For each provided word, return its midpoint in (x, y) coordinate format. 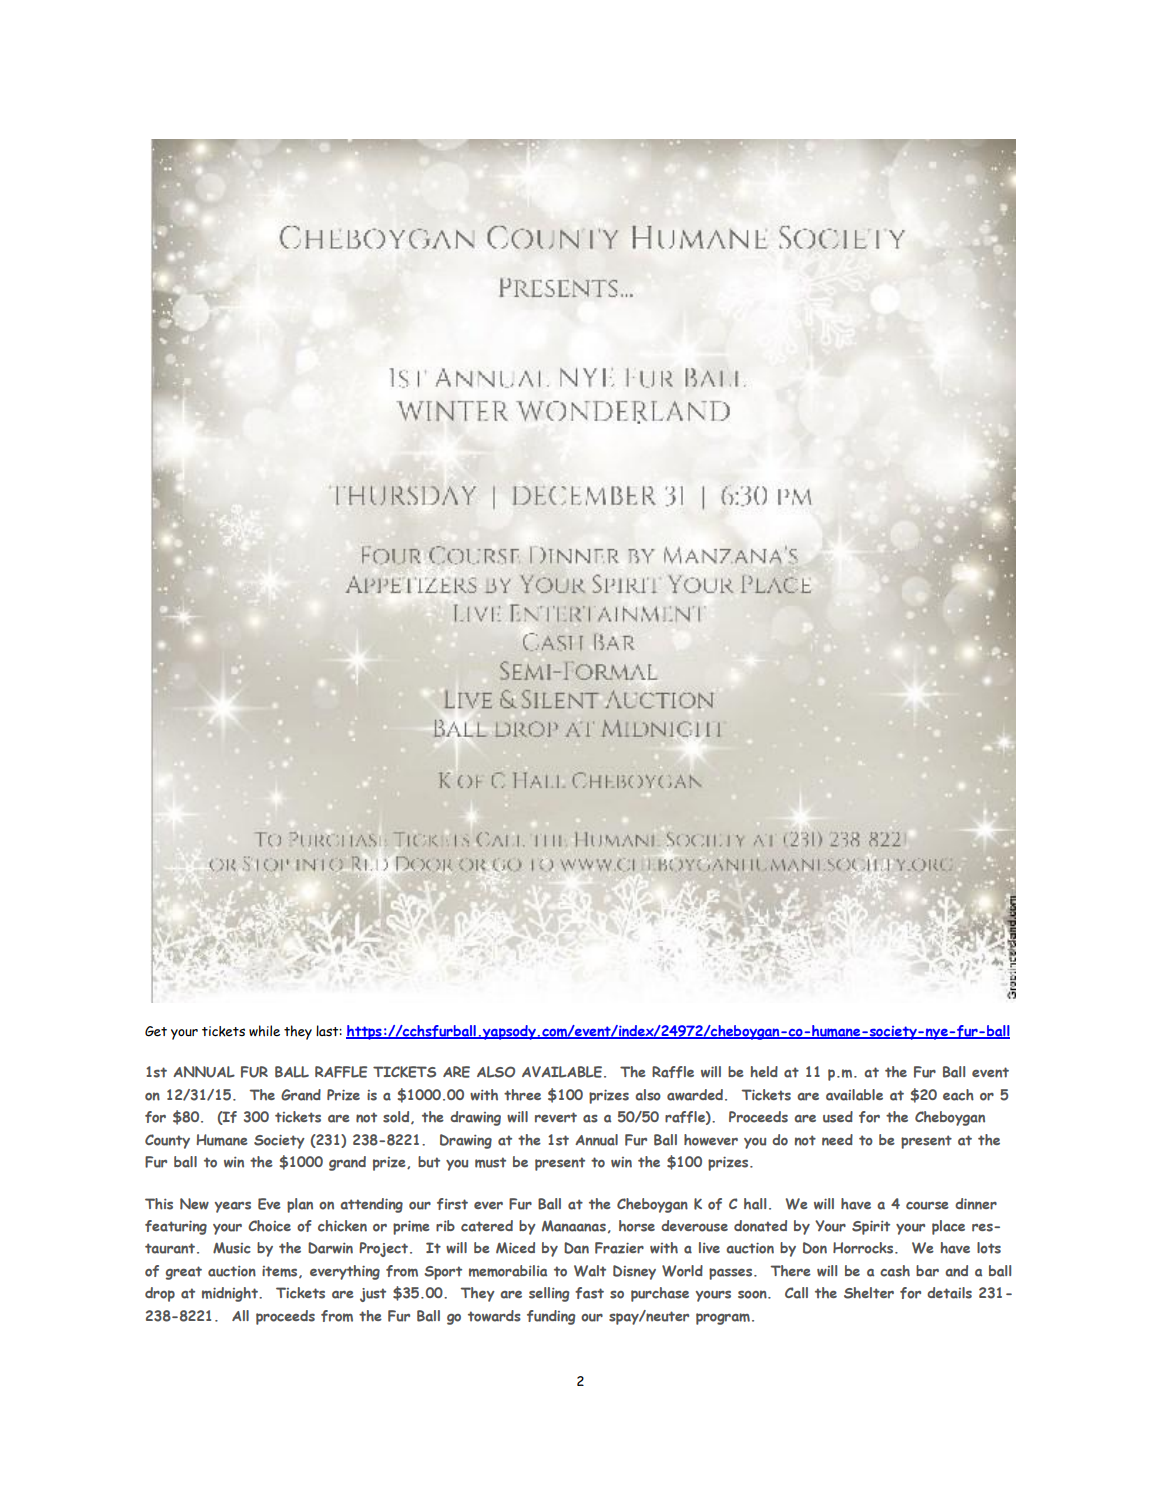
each (958, 1095)
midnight (231, 1294)
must (490, 1162)
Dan (576, 1248)
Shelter (869, 1293)
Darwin (330, 1248)
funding (551, 1317)
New (194, 1204)
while (264, 1031)
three (522, 1095)
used (838, 1117)
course (927, 1205)
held (764, 1072)
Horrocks (864, 1248)
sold (397, 1117)
